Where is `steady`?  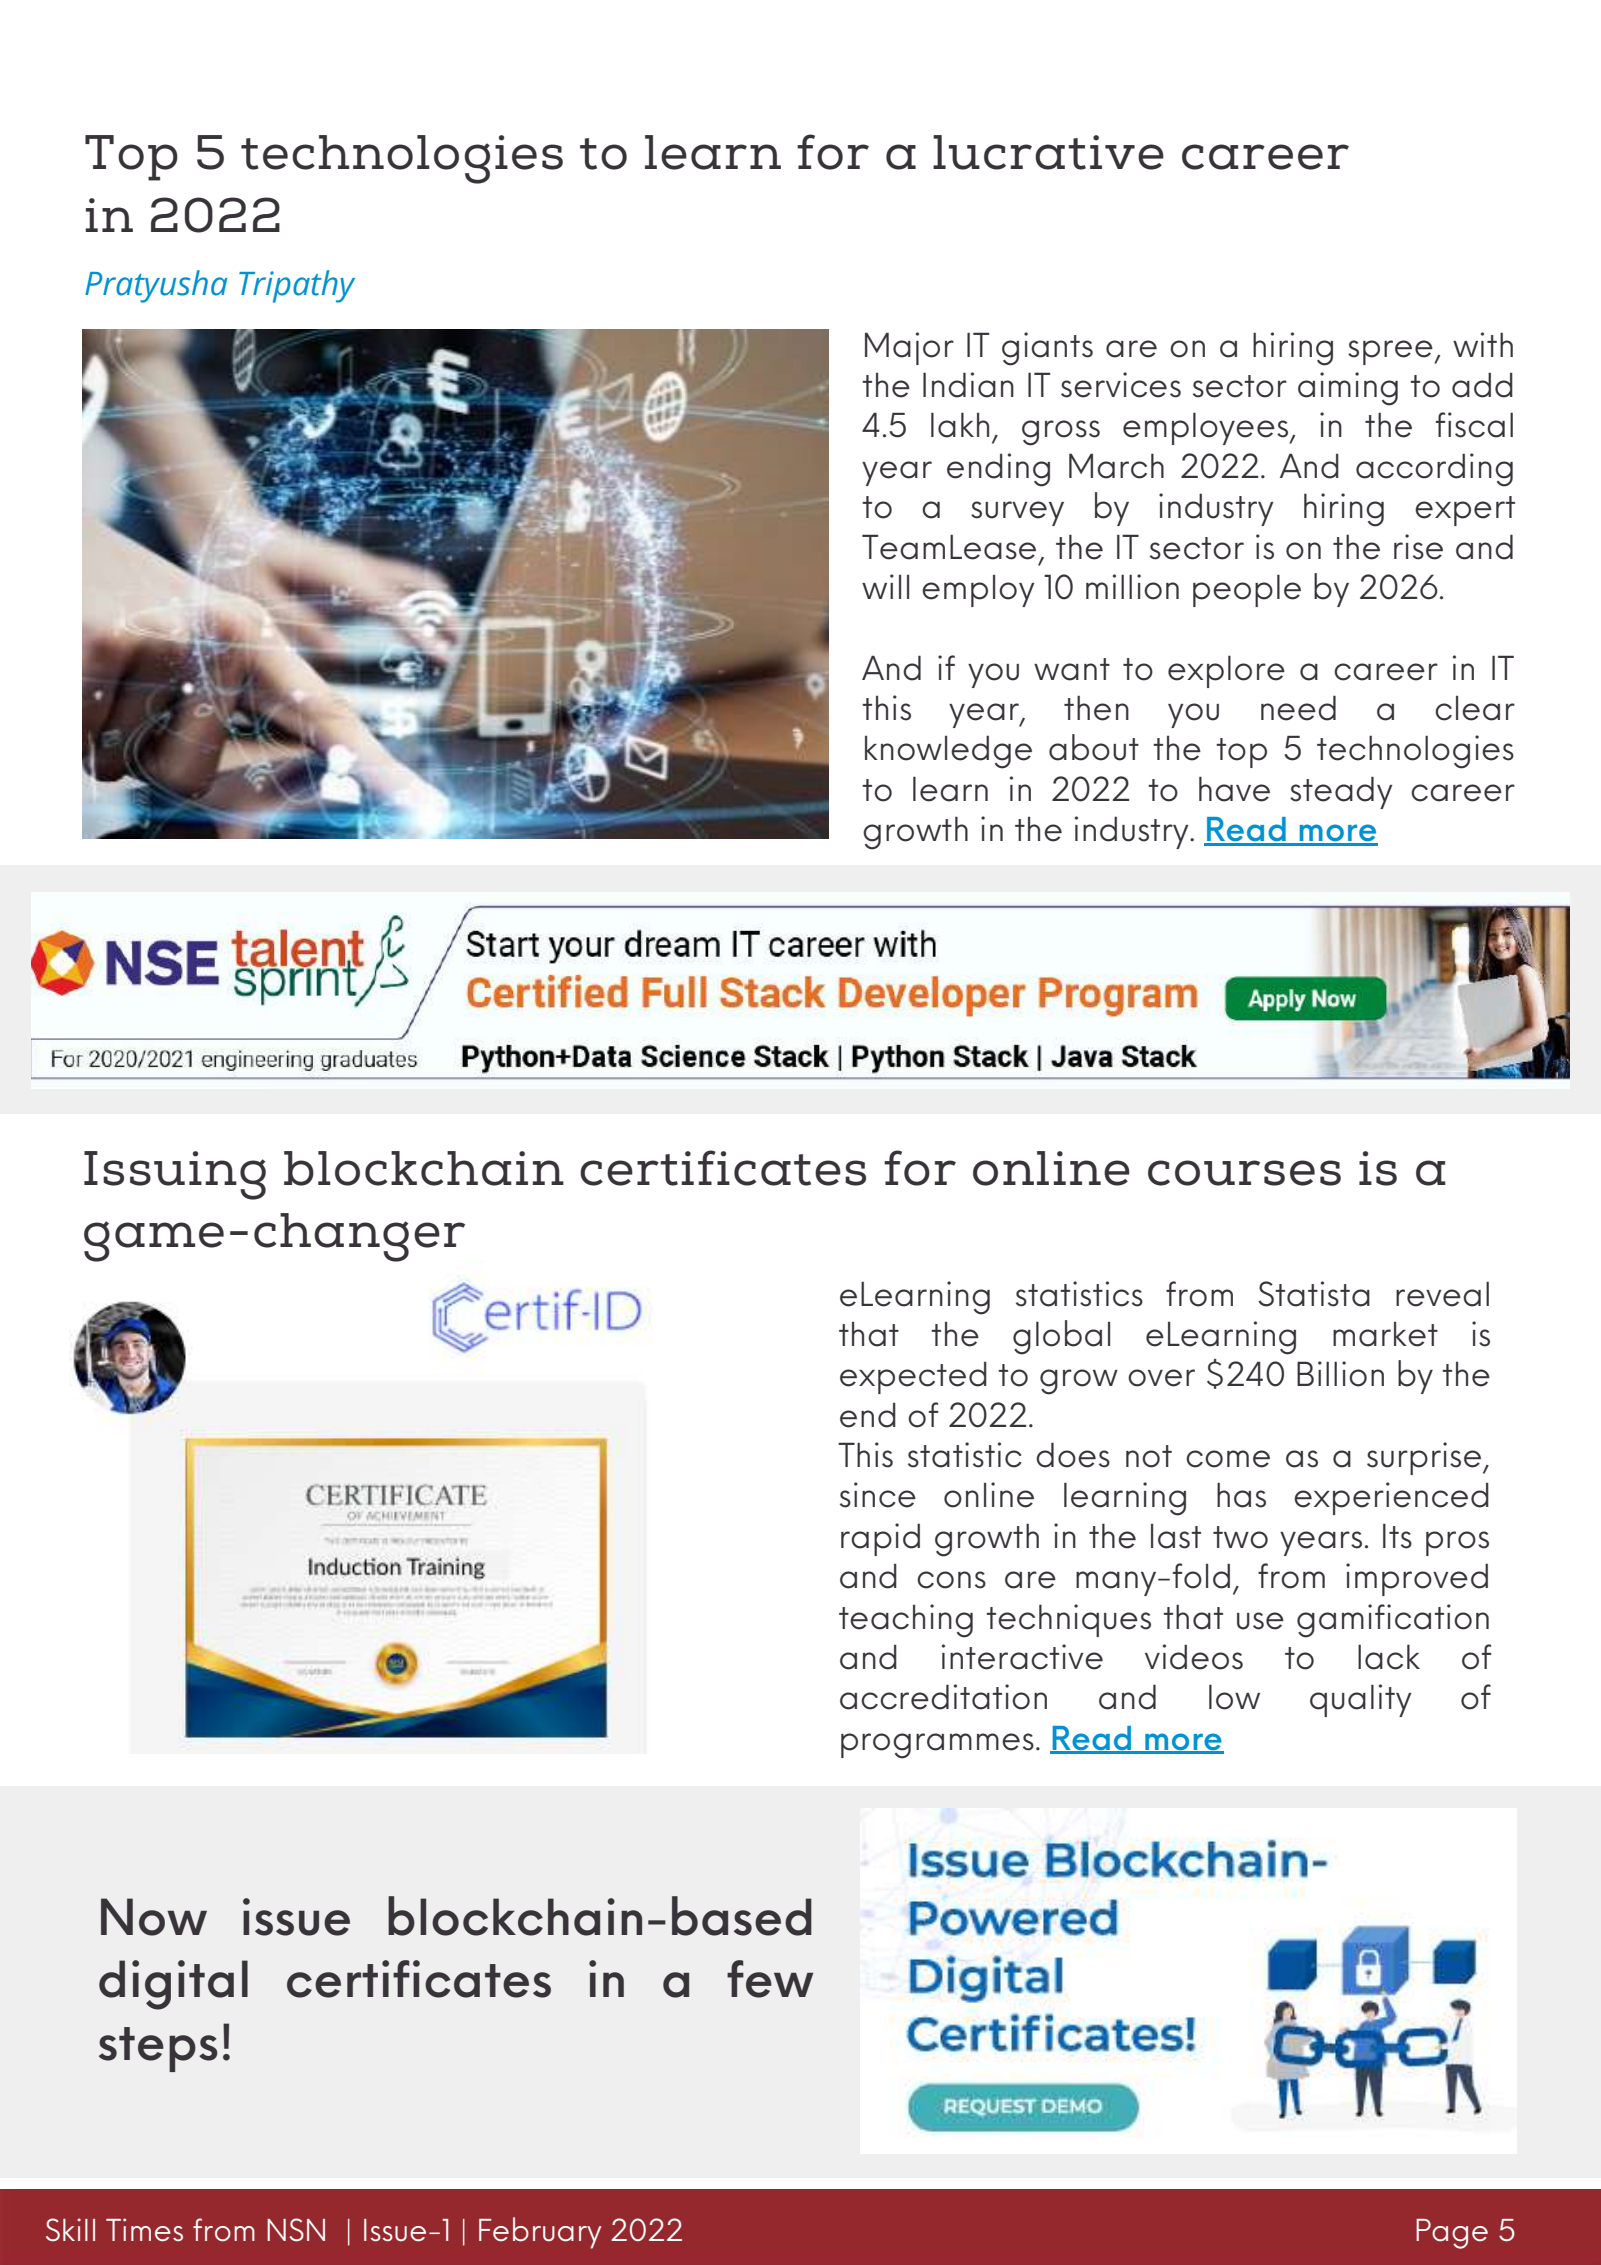
steady is located at coordinates (1341, 792).
